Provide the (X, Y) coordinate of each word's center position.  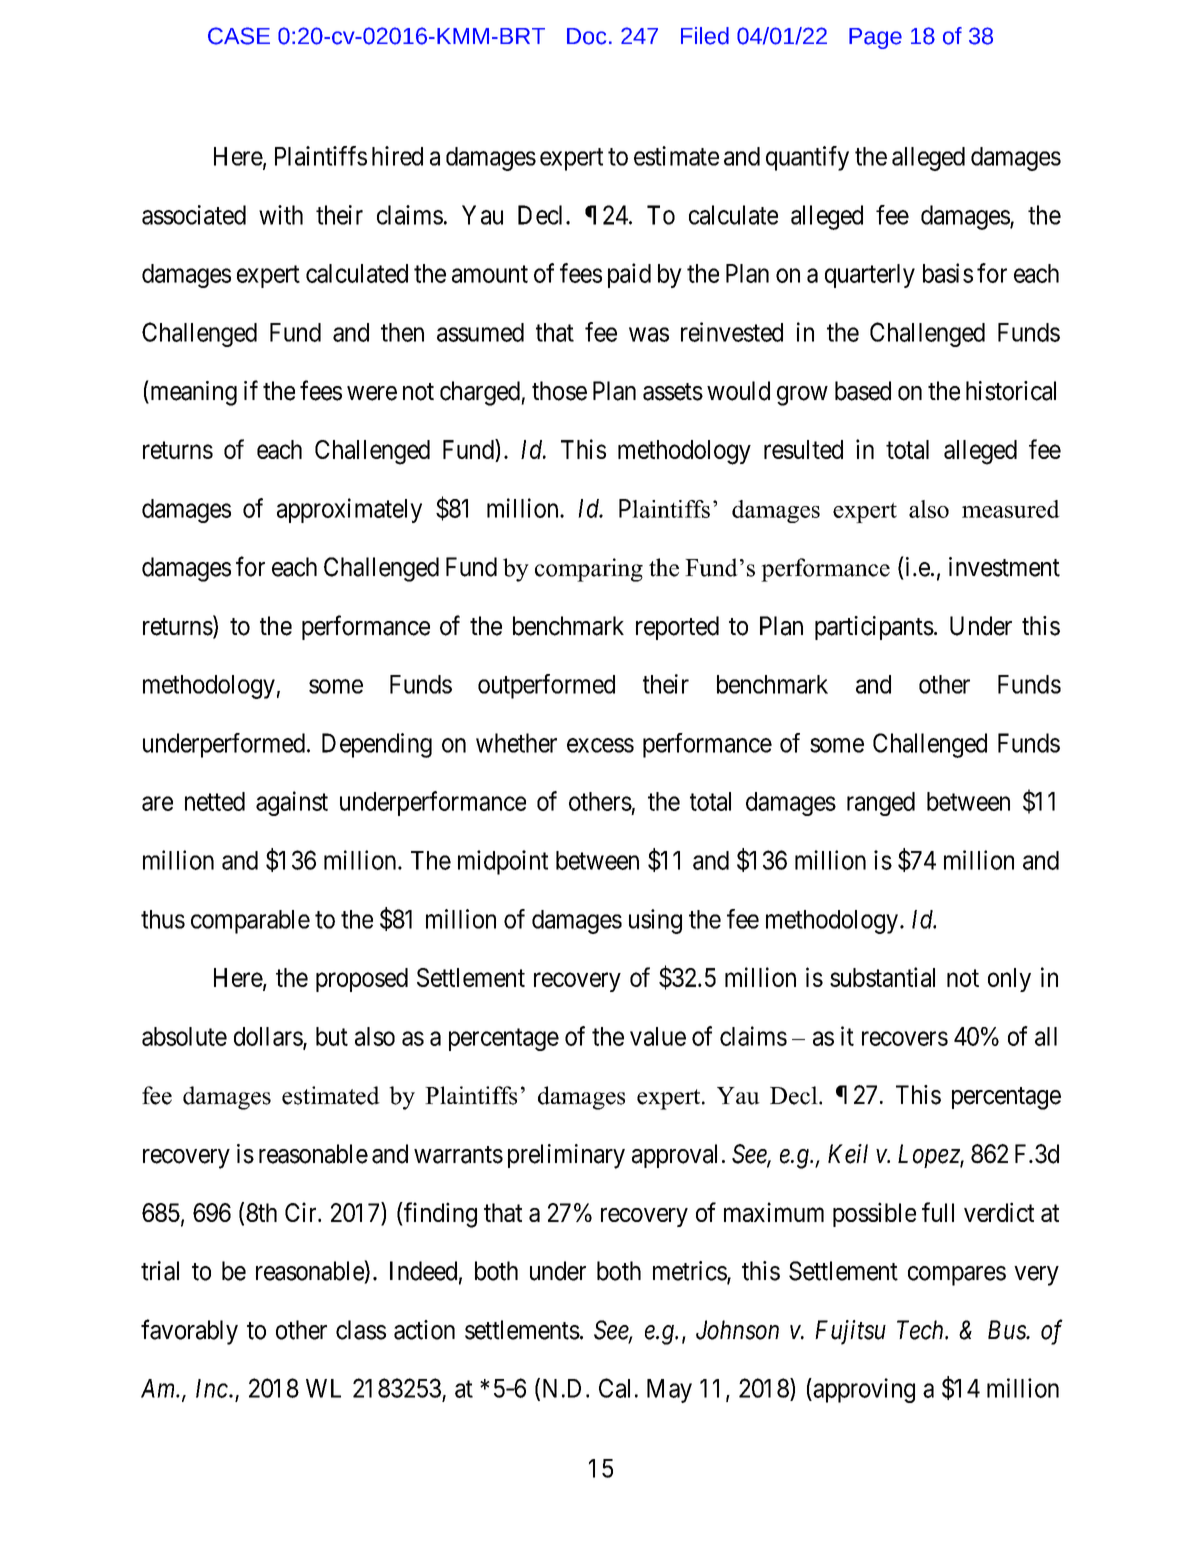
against (292, 803)
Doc (586, 36)
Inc (213, 1388)
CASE (239, 36)
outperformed (546, 686)
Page (875, 38)
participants (874, 628)
